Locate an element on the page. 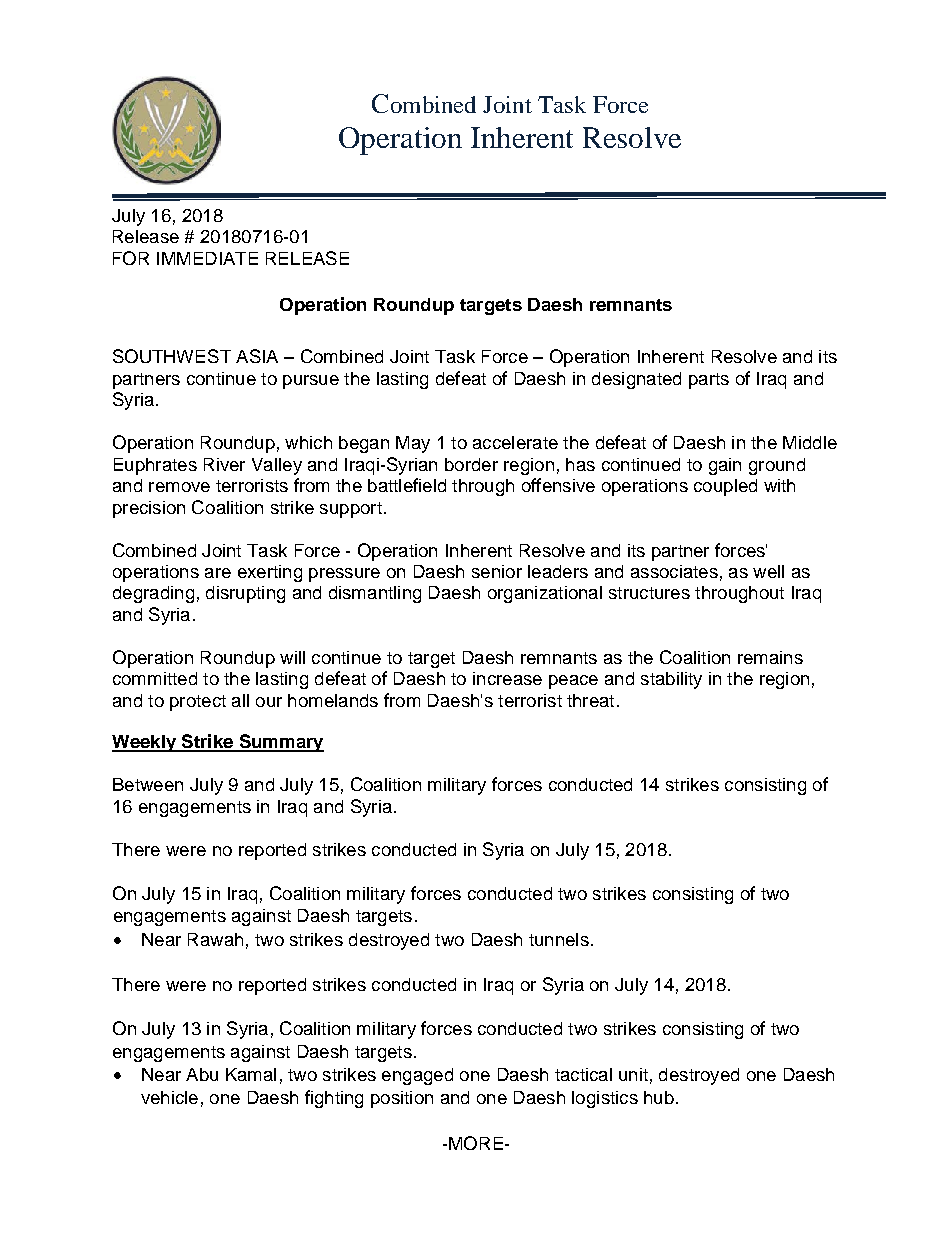 This document has height=1233, width=952. threat is located at coordinates (590, 700).
